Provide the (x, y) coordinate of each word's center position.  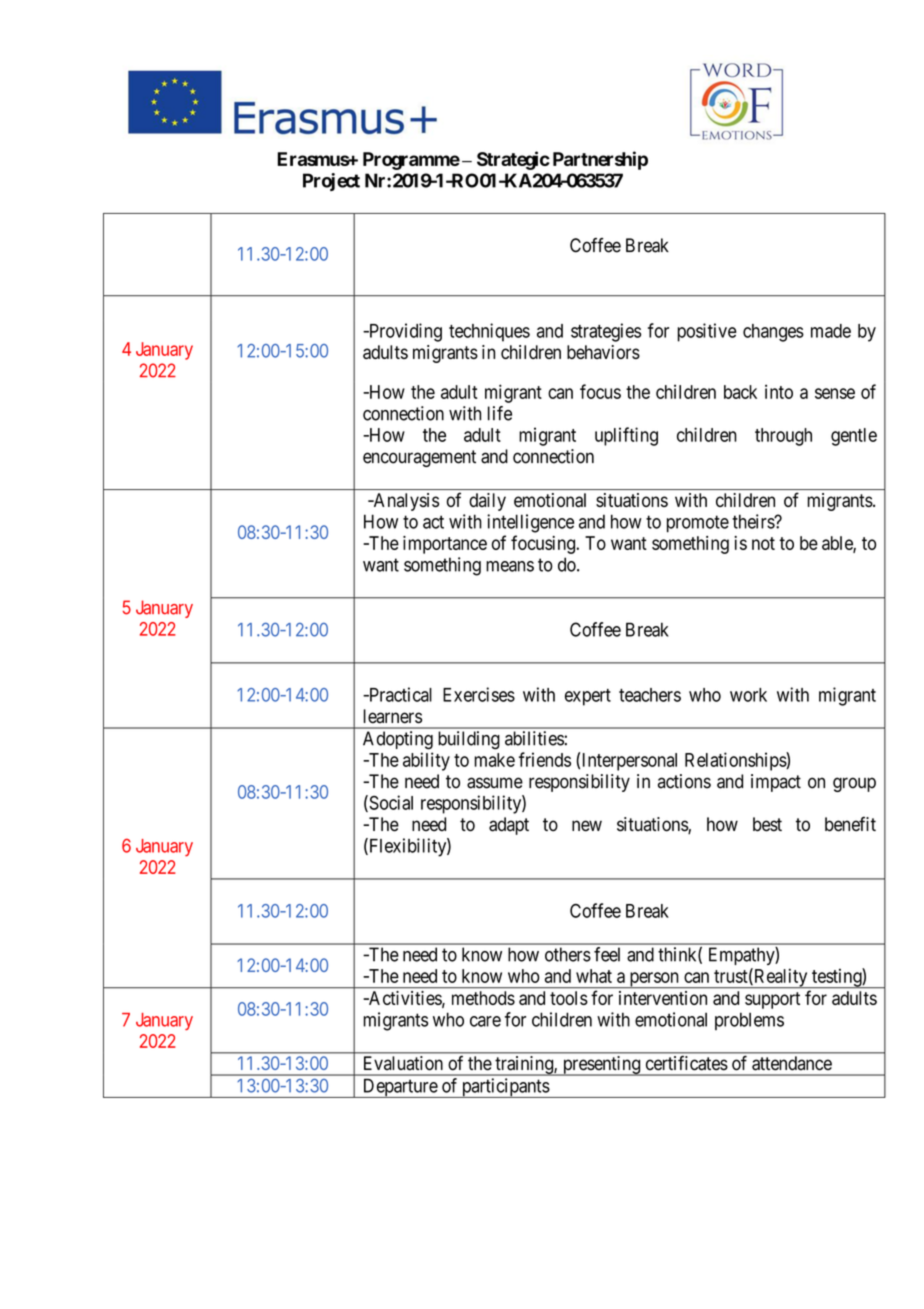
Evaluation (403, 1063)
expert (588, 697)
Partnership (600, 160)
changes (773, 333)
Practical (399, 694)
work (748, 695)
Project (331, 182)
